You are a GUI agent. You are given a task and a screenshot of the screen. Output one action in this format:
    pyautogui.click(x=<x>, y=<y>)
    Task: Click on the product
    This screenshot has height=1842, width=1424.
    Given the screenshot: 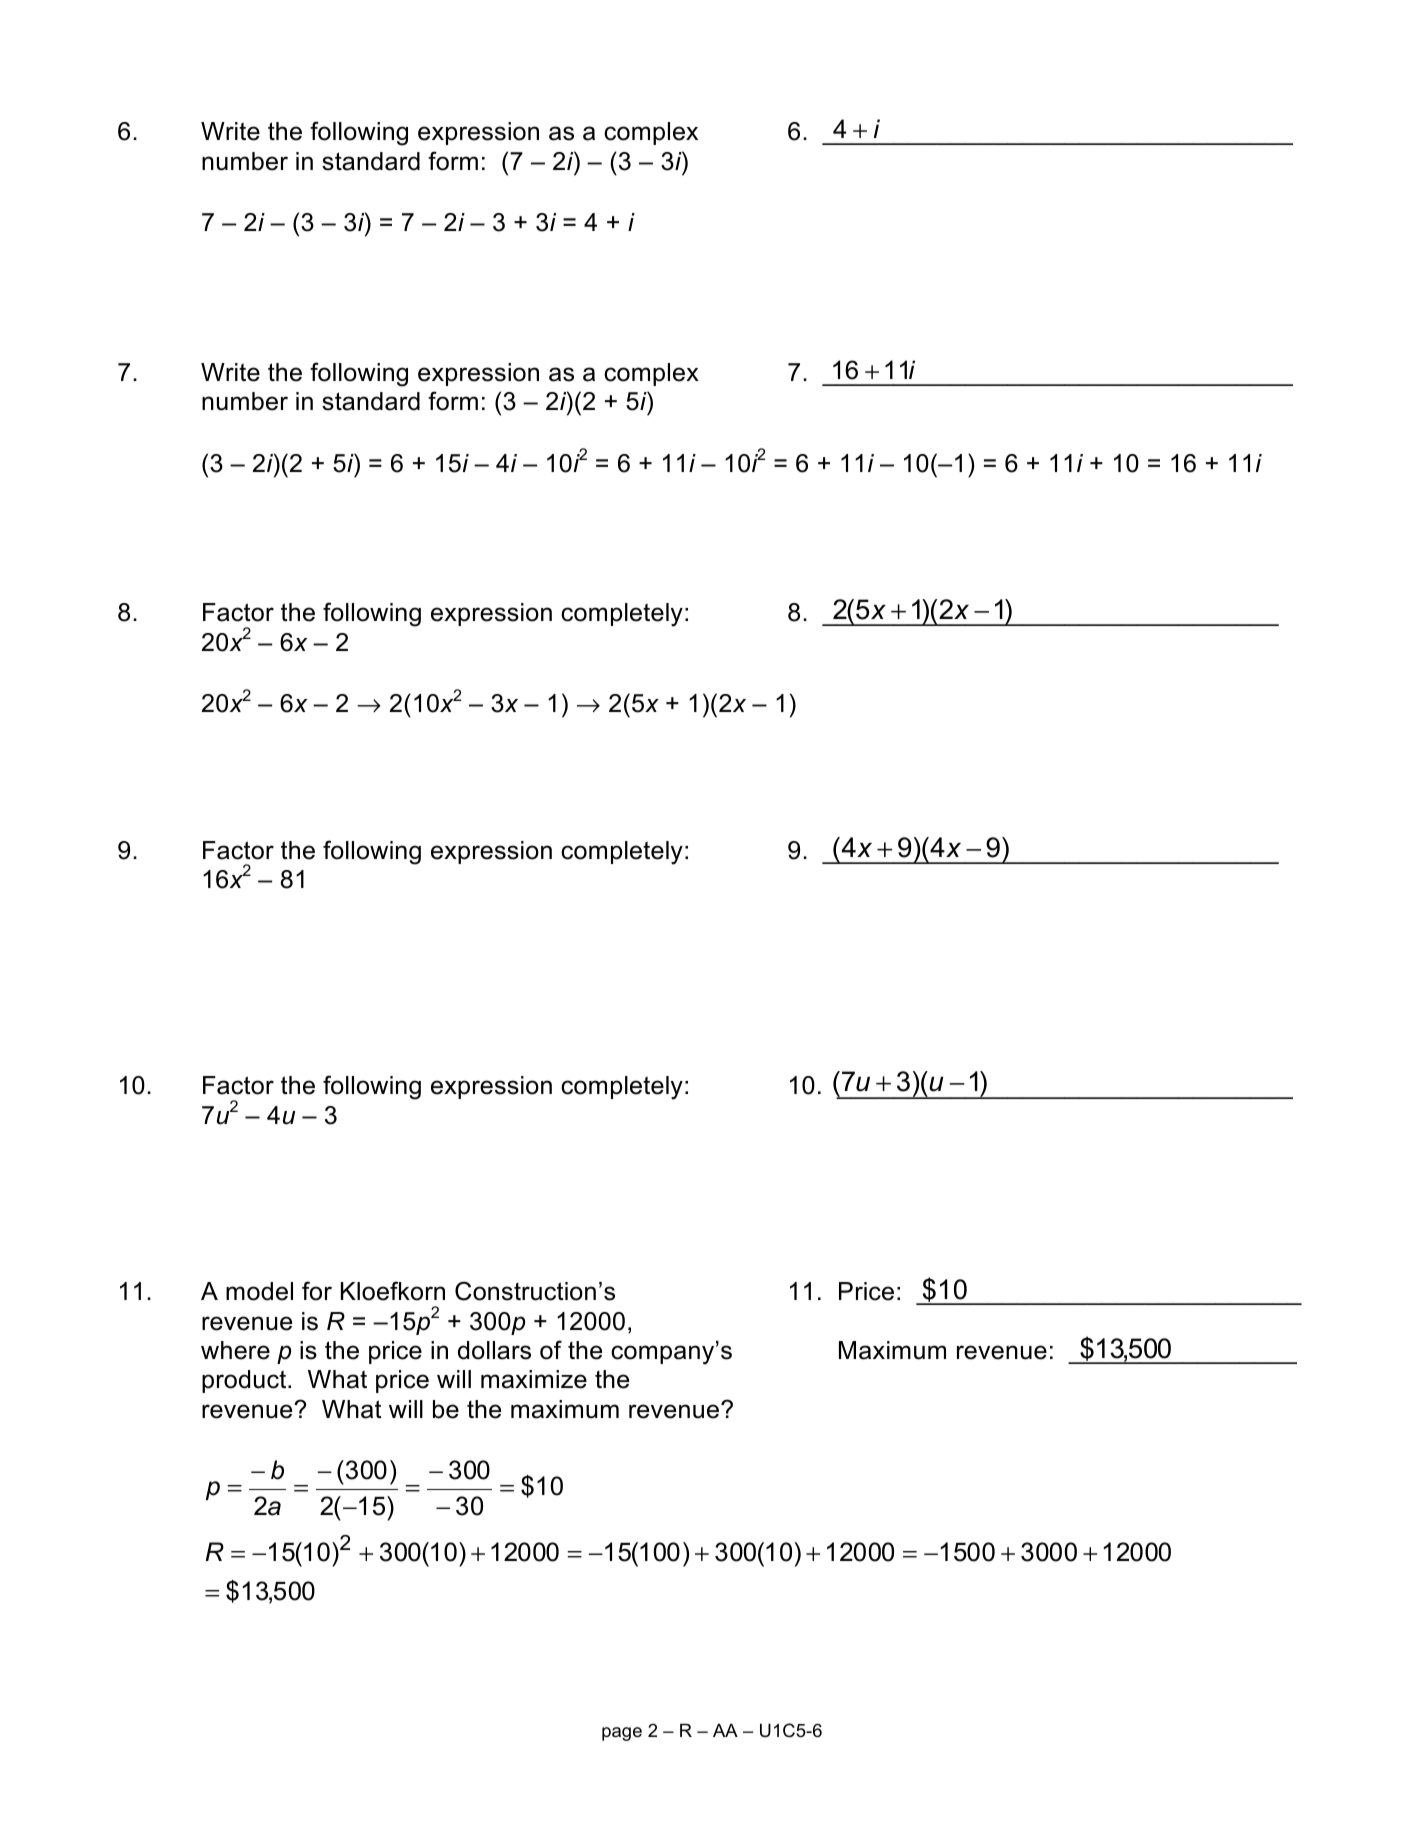 What is the action you would take?
    pyautogui.click(x=245, y=1381)
